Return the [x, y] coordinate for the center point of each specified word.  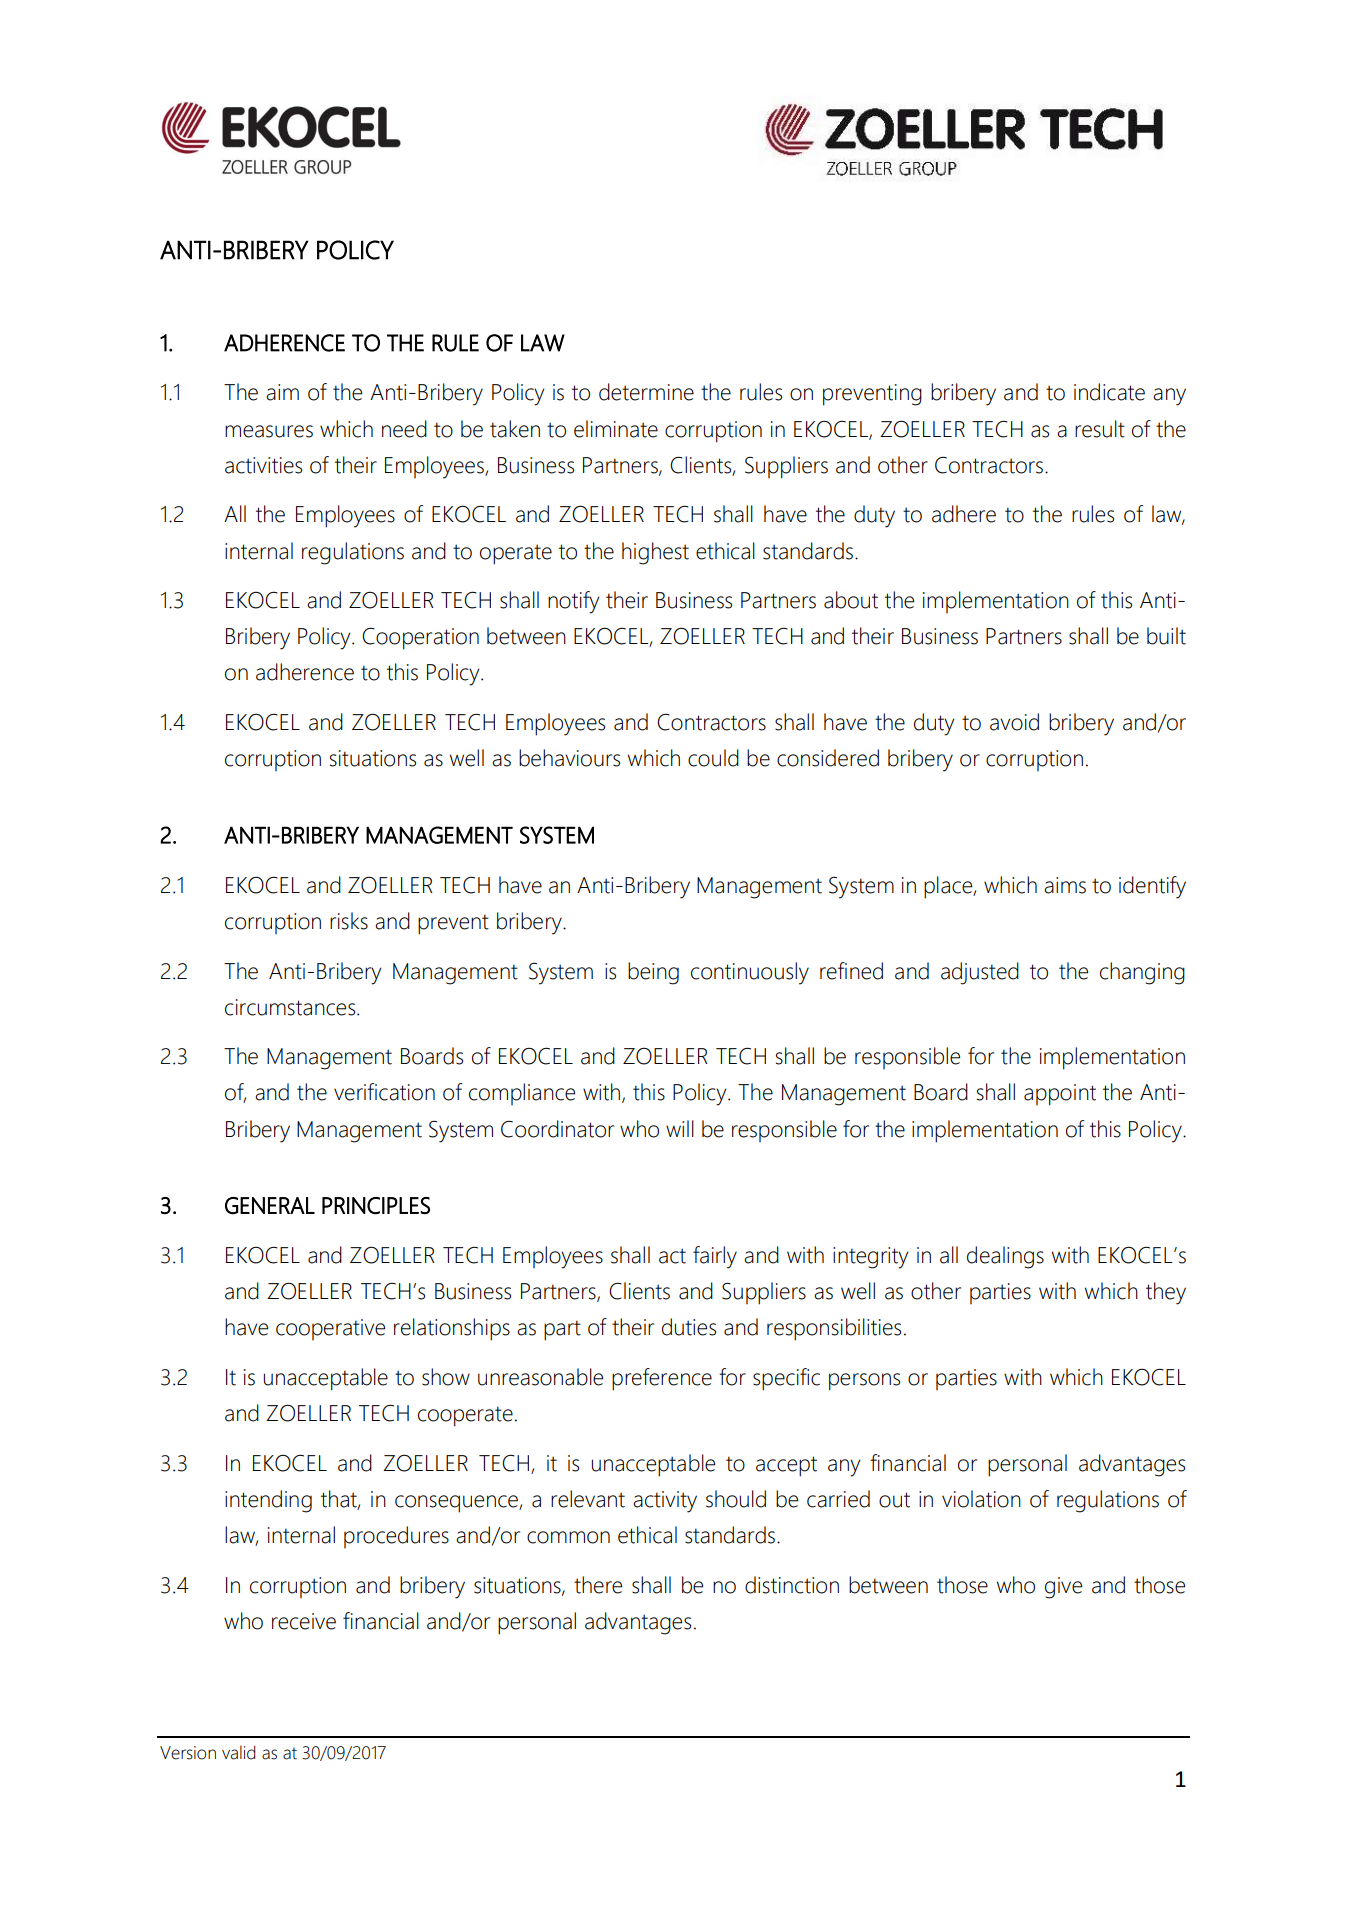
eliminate [616, 429]
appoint [1060, 1095]
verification [384, 1092]
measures [269, 431]
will [680, 1128]
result [1100, 429]
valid [238, 1752]
